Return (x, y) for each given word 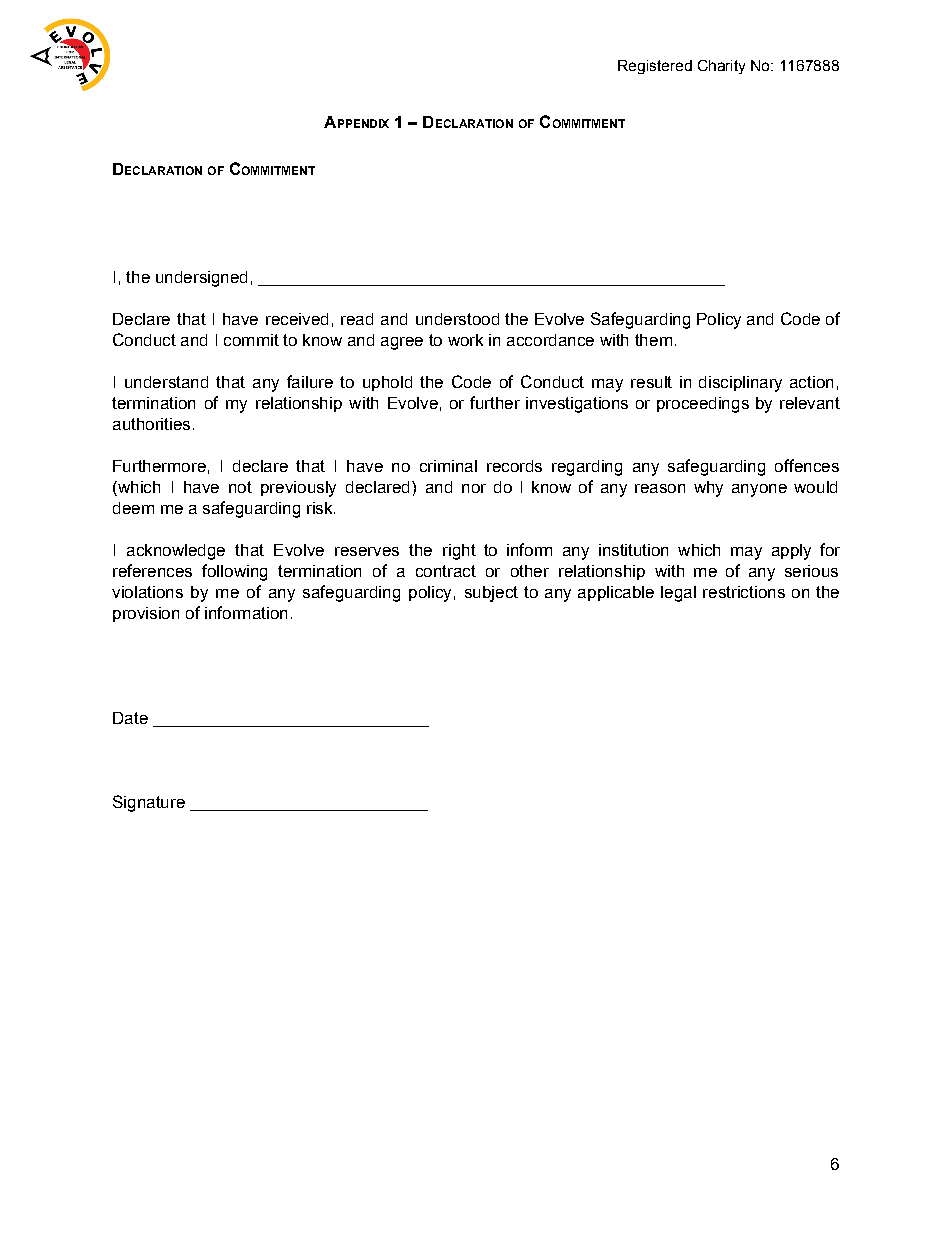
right (459, 552)
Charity (721, 67)
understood (457, 319)
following (234, 572)
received (297, 319)
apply (791, 552)
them (653, 340)
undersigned (201, 279)
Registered (655, 67)
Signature (149, 803)
